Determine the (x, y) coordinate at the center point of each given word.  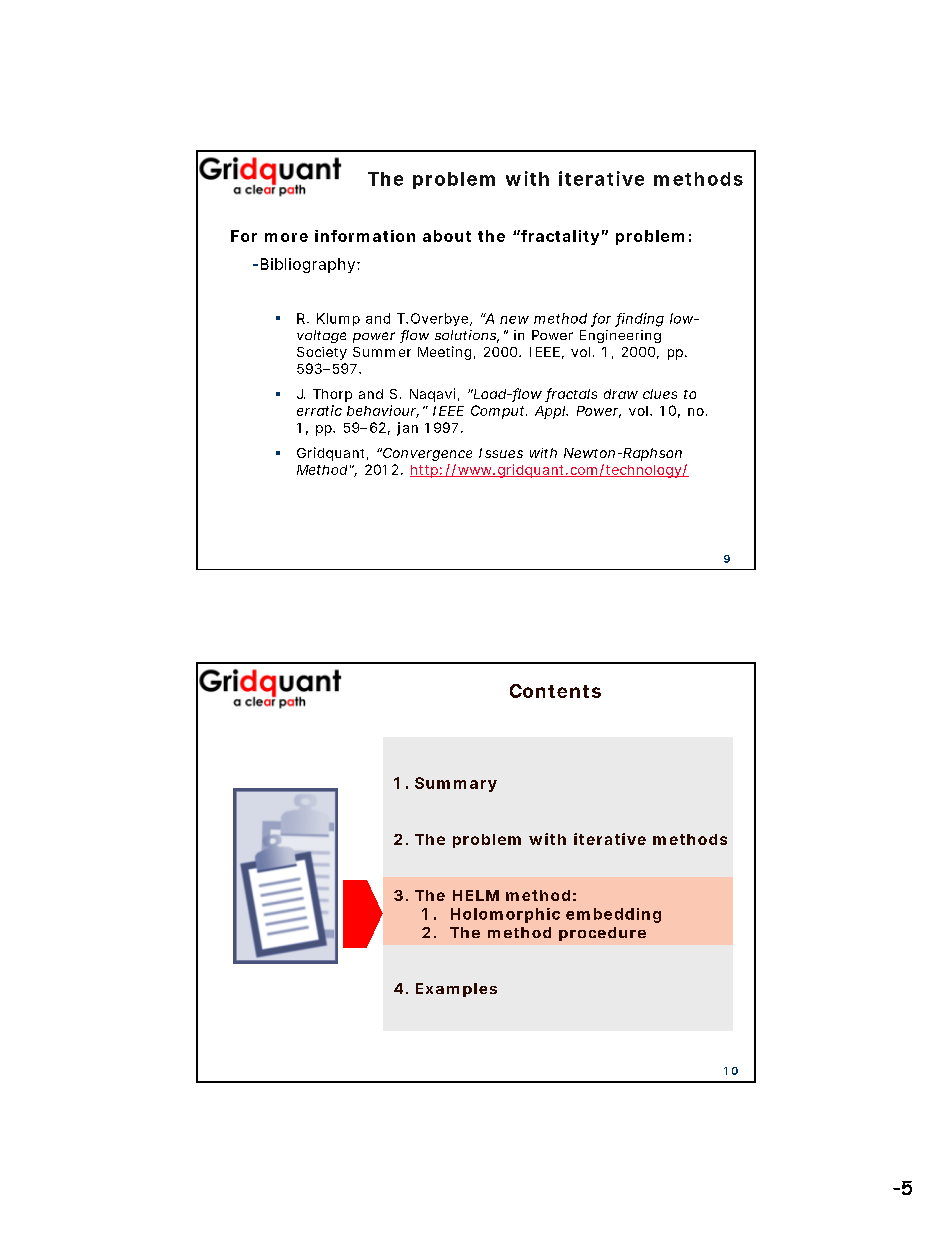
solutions (467, 336)
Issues (501, 453)
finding (639, 320)
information (365, 236)
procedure (602, 934)
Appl (550, 412)
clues (660, 394)
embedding (613, 915)
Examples (456, 990)
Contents (555, 691)
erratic (319, 410)
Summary (456, 784)
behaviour (383, 411)
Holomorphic (505, 915)
